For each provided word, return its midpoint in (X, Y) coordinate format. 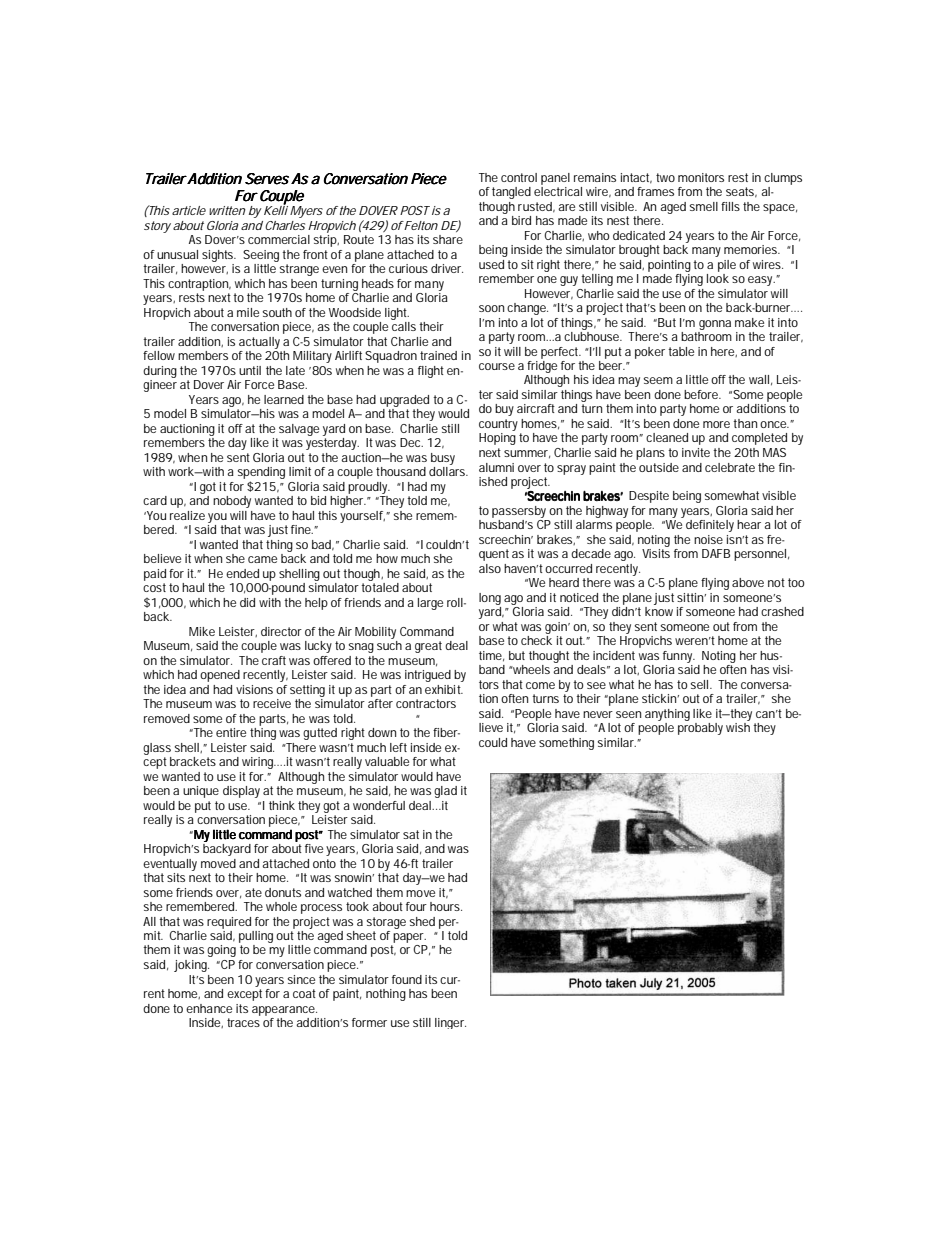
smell (703, 206)
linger (450, 1023)
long (490, 599)
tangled (511, 193)
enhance (209, 1008)
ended (242, 573)
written (227, 210)
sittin (691, 597)
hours (446, 906)
